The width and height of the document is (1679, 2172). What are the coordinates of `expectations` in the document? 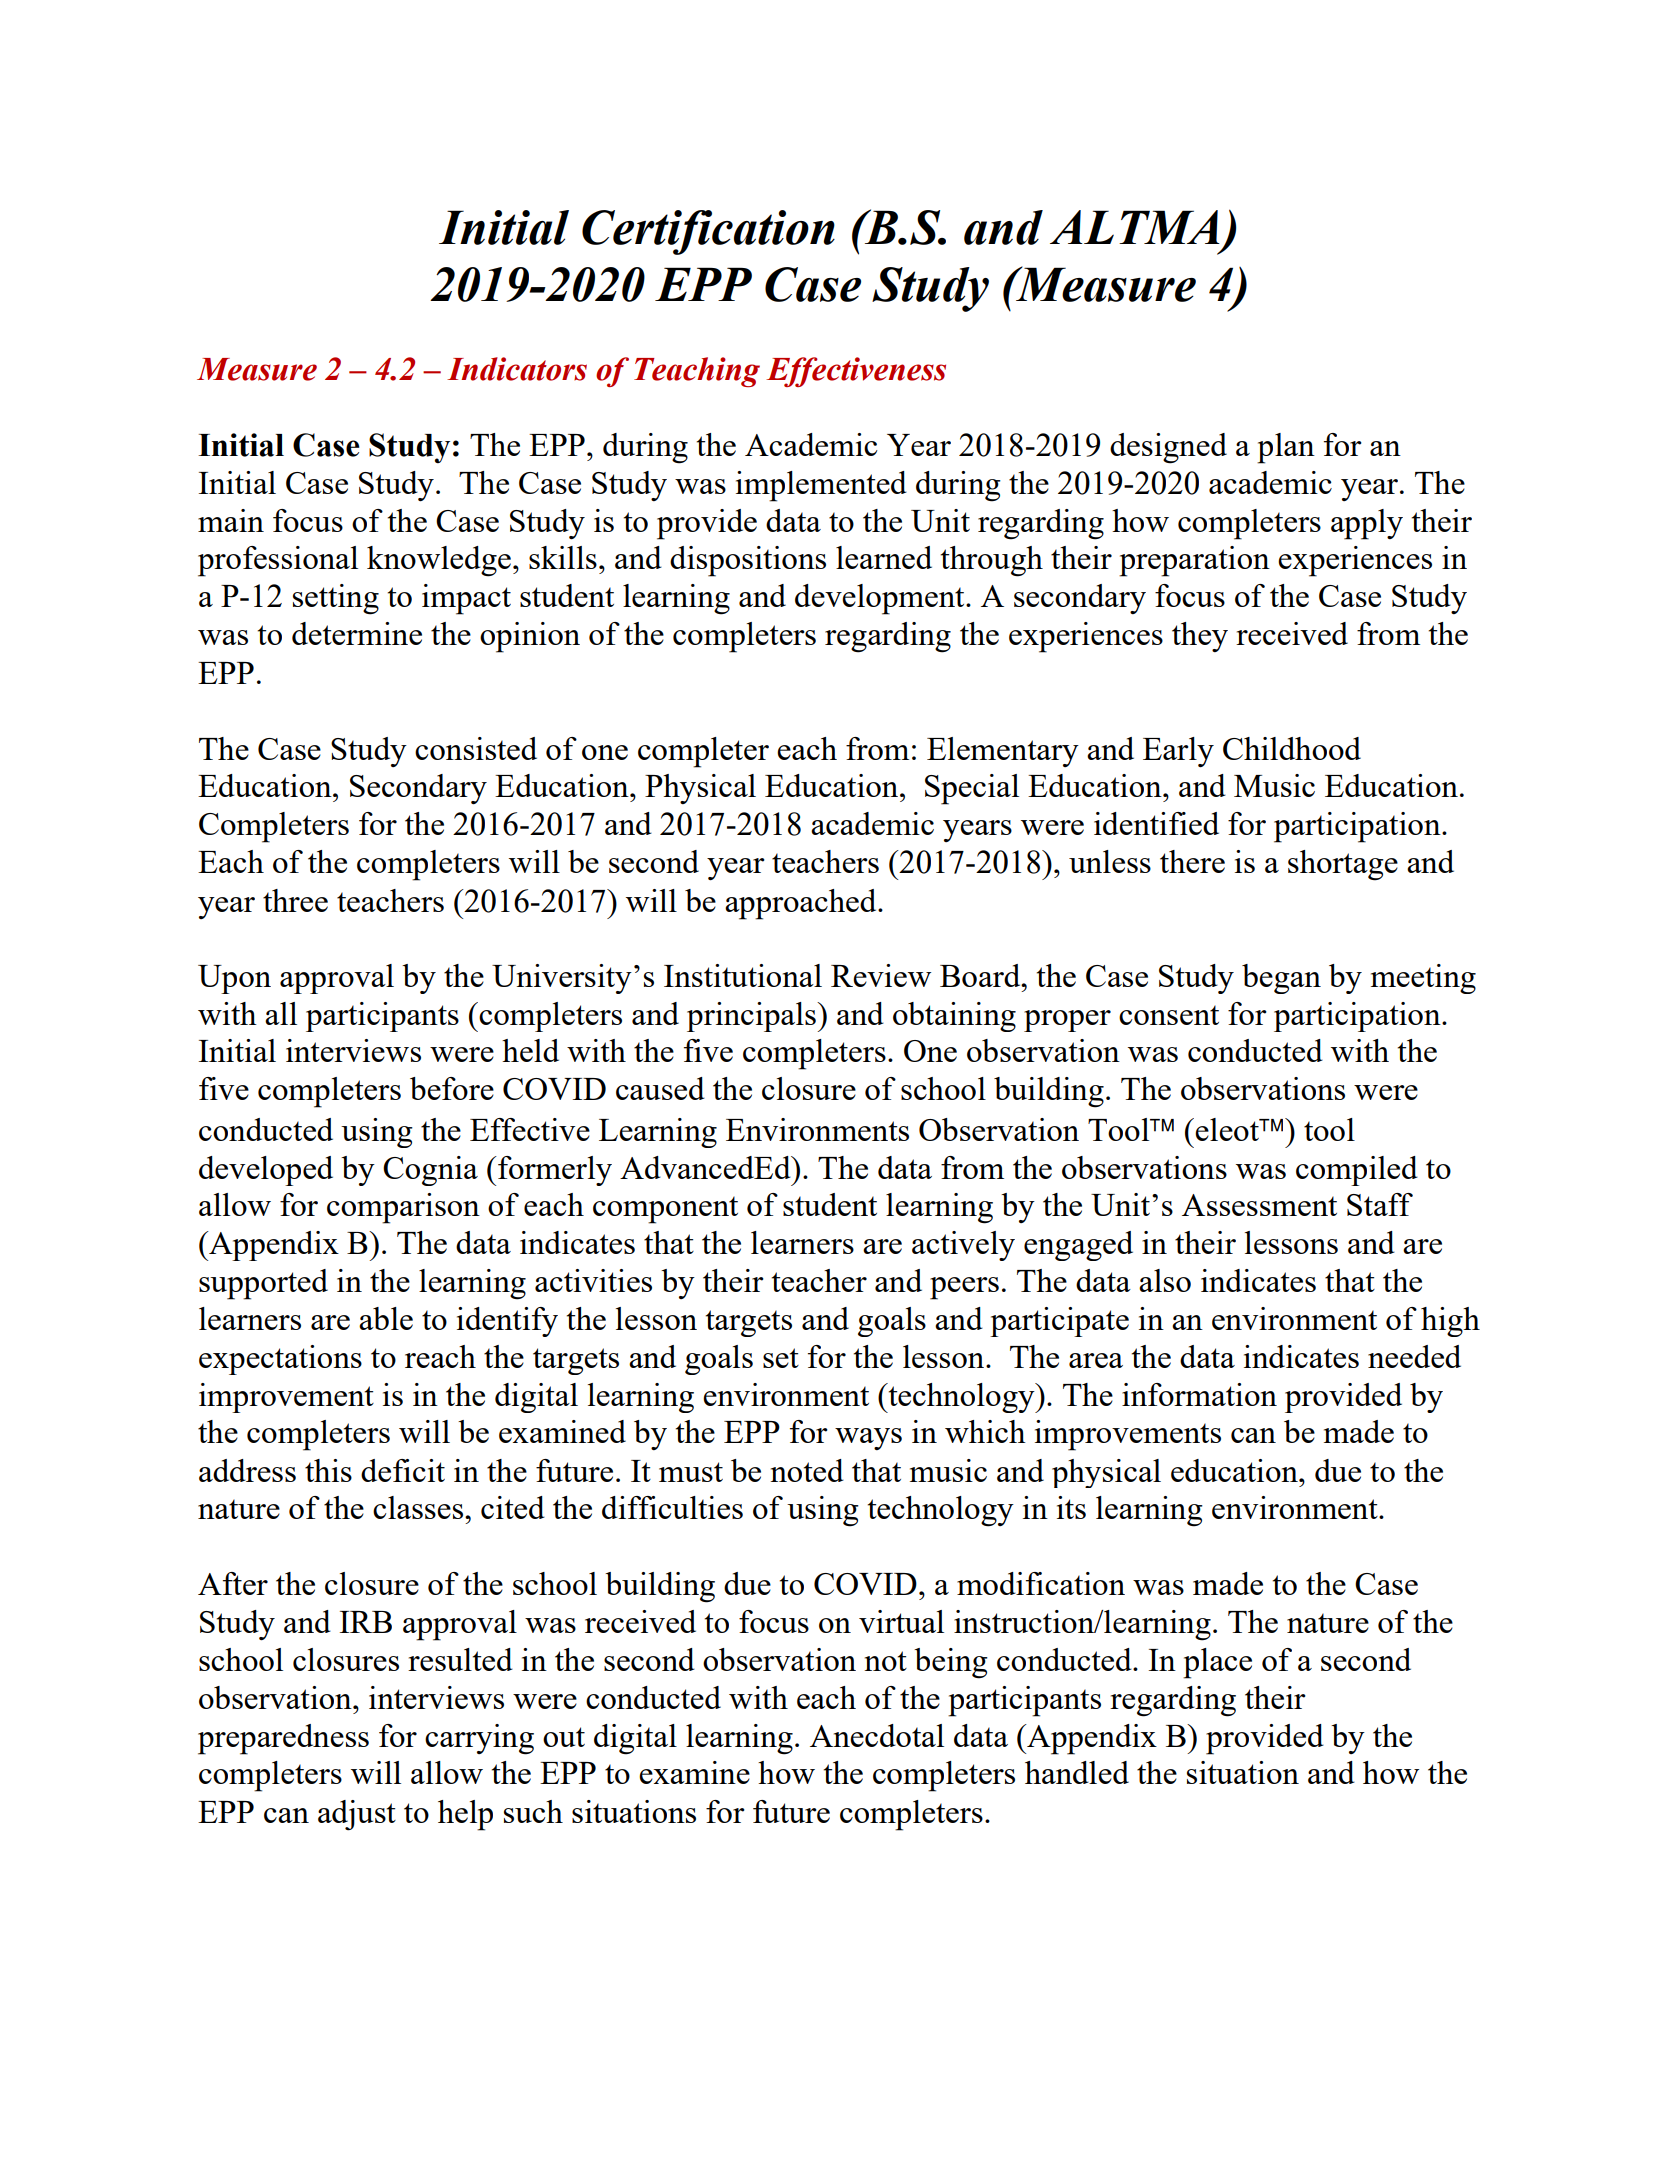 It's located at (280, 1360).
